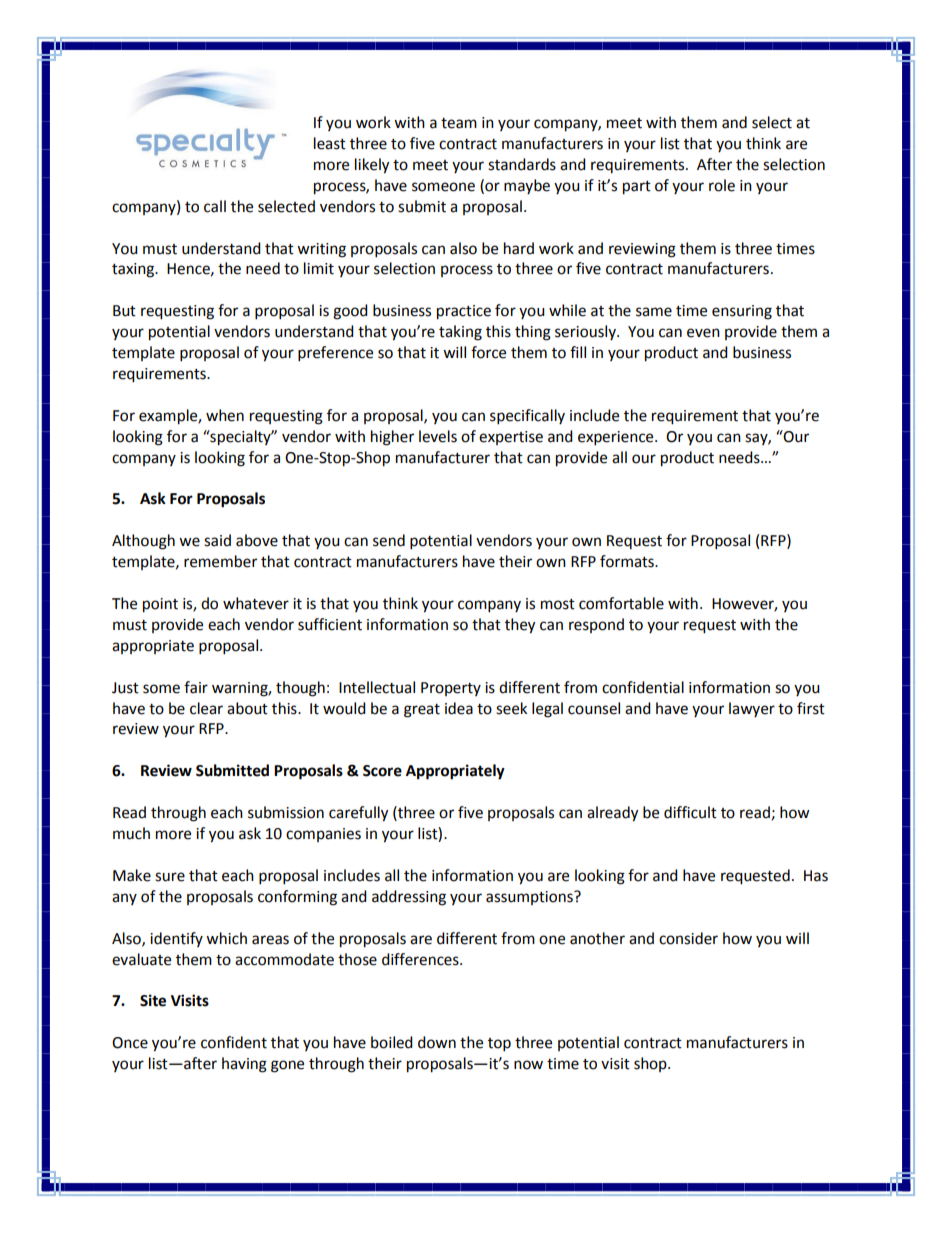  I want to click on difficult, so click(690, 812).
